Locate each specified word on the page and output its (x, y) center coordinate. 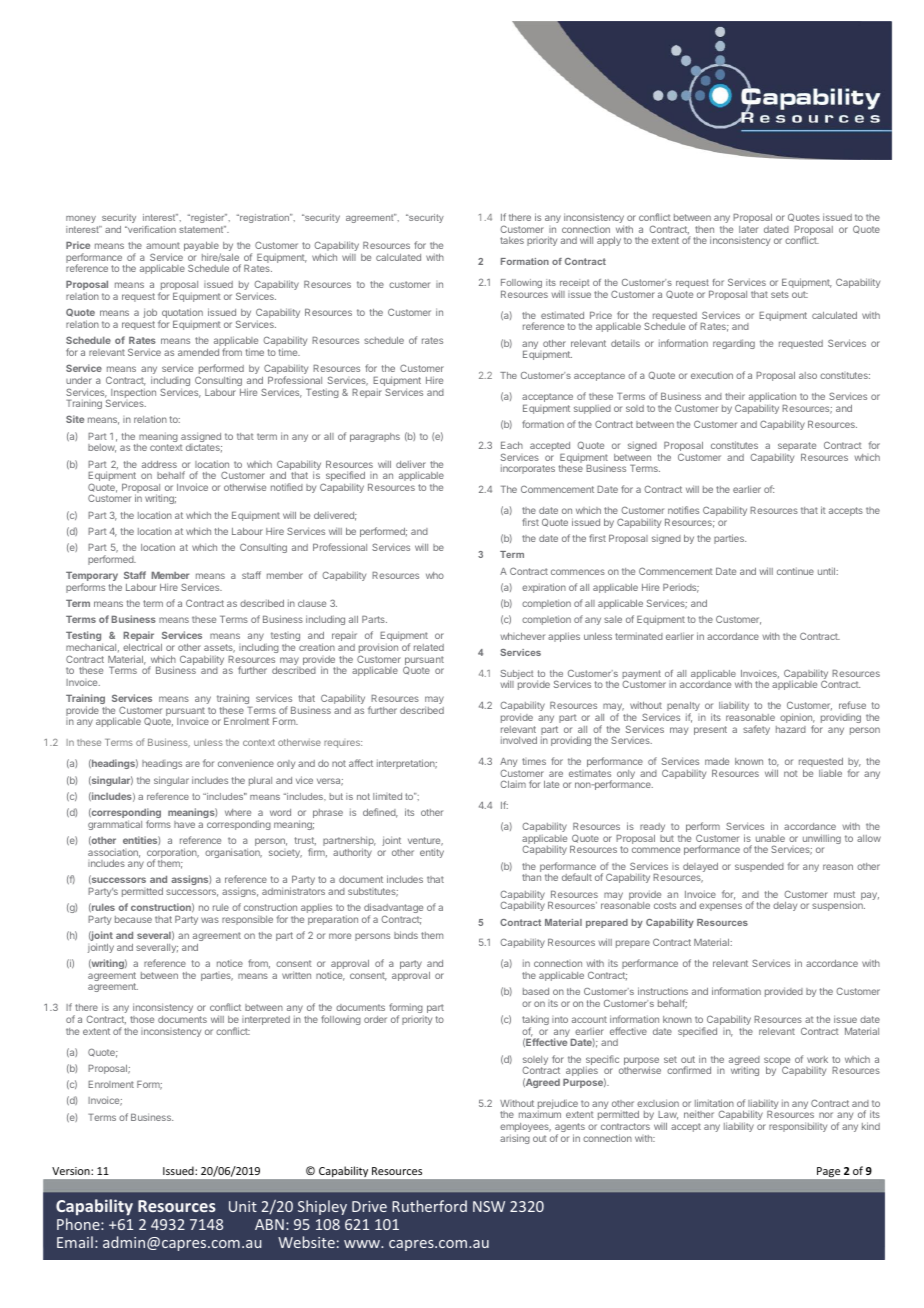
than (531, 877)
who (435, 575)
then (704, 229)
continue (795, 571)
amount (163, 245)
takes (512, 240)
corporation (173, 854)
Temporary (92, 578)
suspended (759, 867)
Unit (243, 1206)
